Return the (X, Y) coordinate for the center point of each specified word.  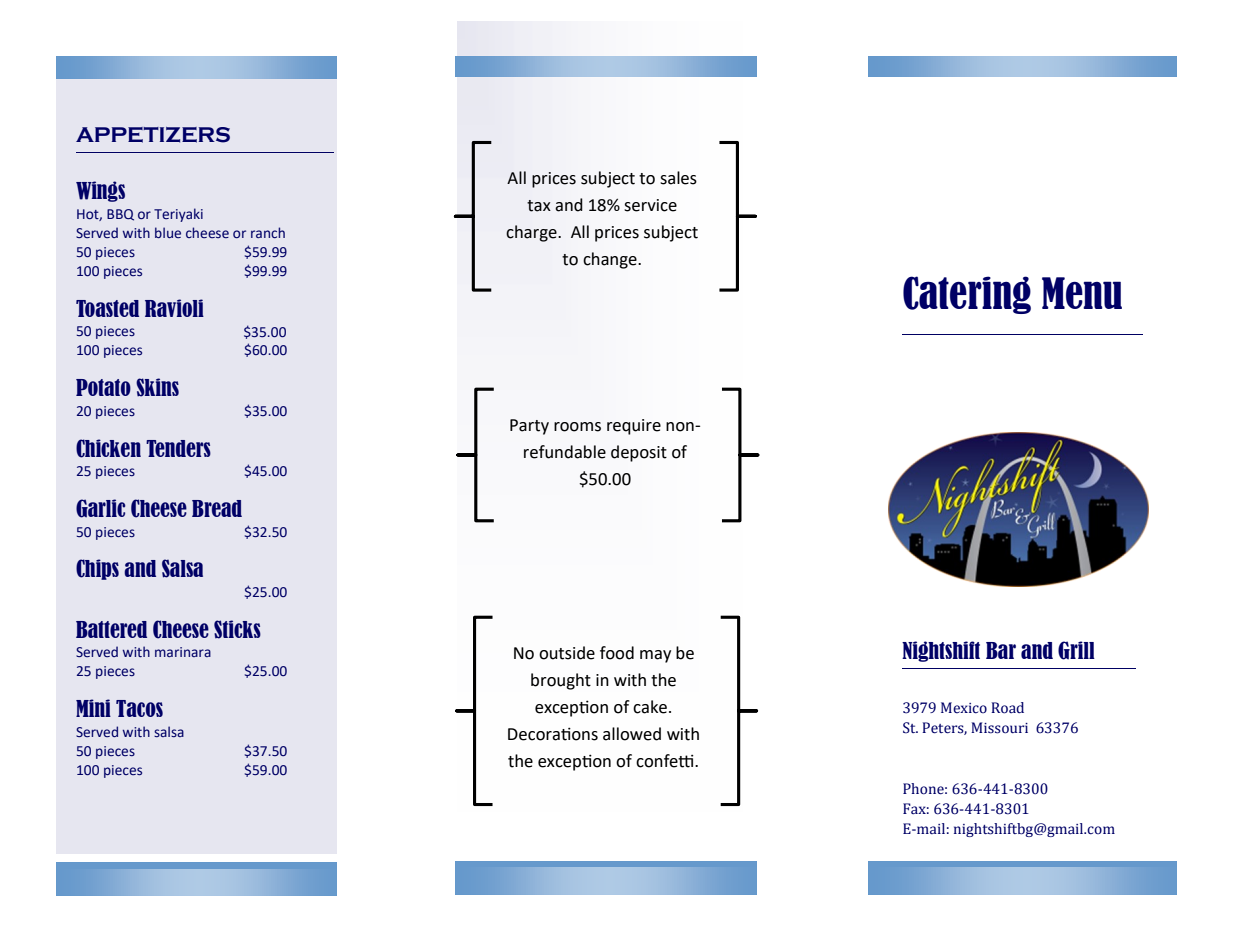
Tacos (139, 708)
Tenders (178, 448)
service (650, 205)
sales (678, 178)
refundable (565, 452)
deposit (639, 453)
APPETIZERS (153, 135)
